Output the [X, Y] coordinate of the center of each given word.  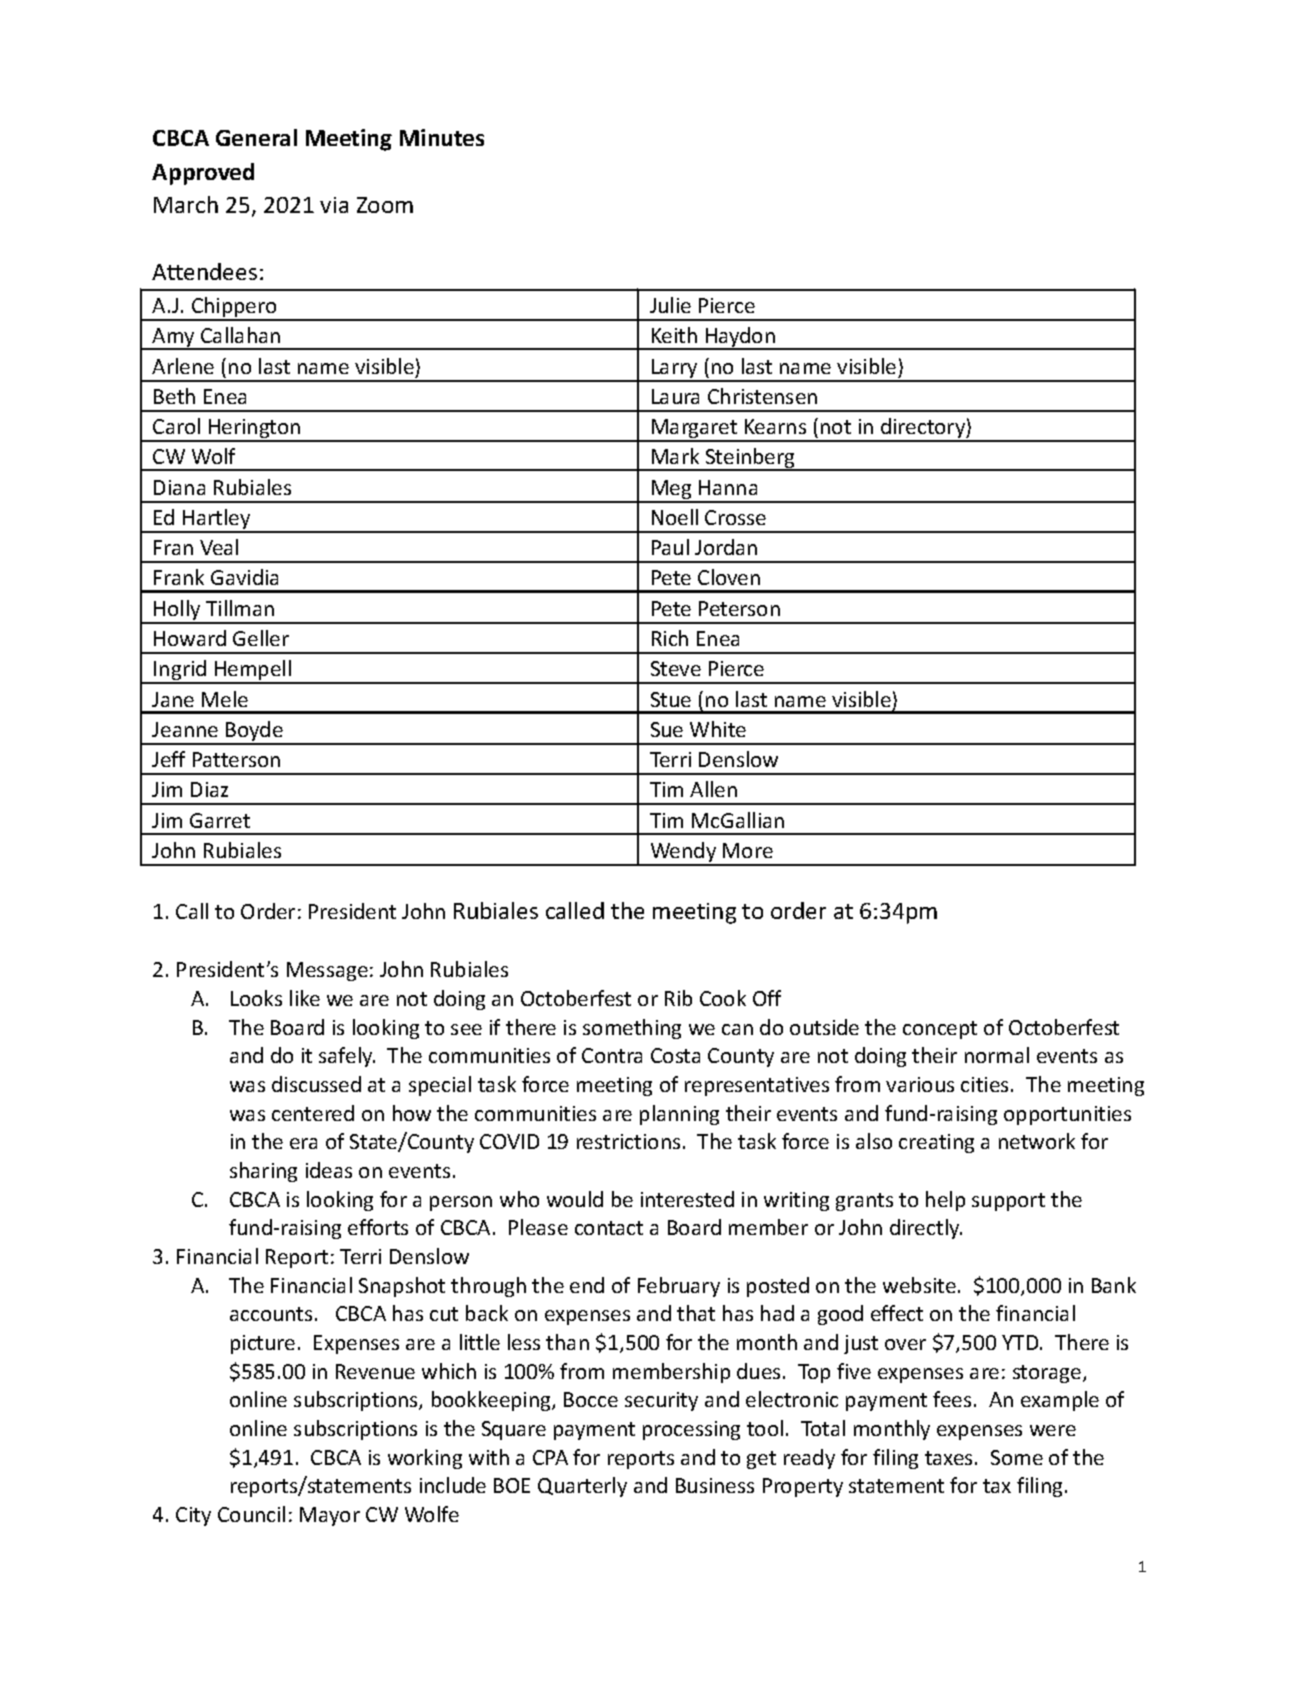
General [256, 137]
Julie [670, 305]
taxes [948, 1458]
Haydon [740, 338]
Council [251, 1514]
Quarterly [582, 1487]
